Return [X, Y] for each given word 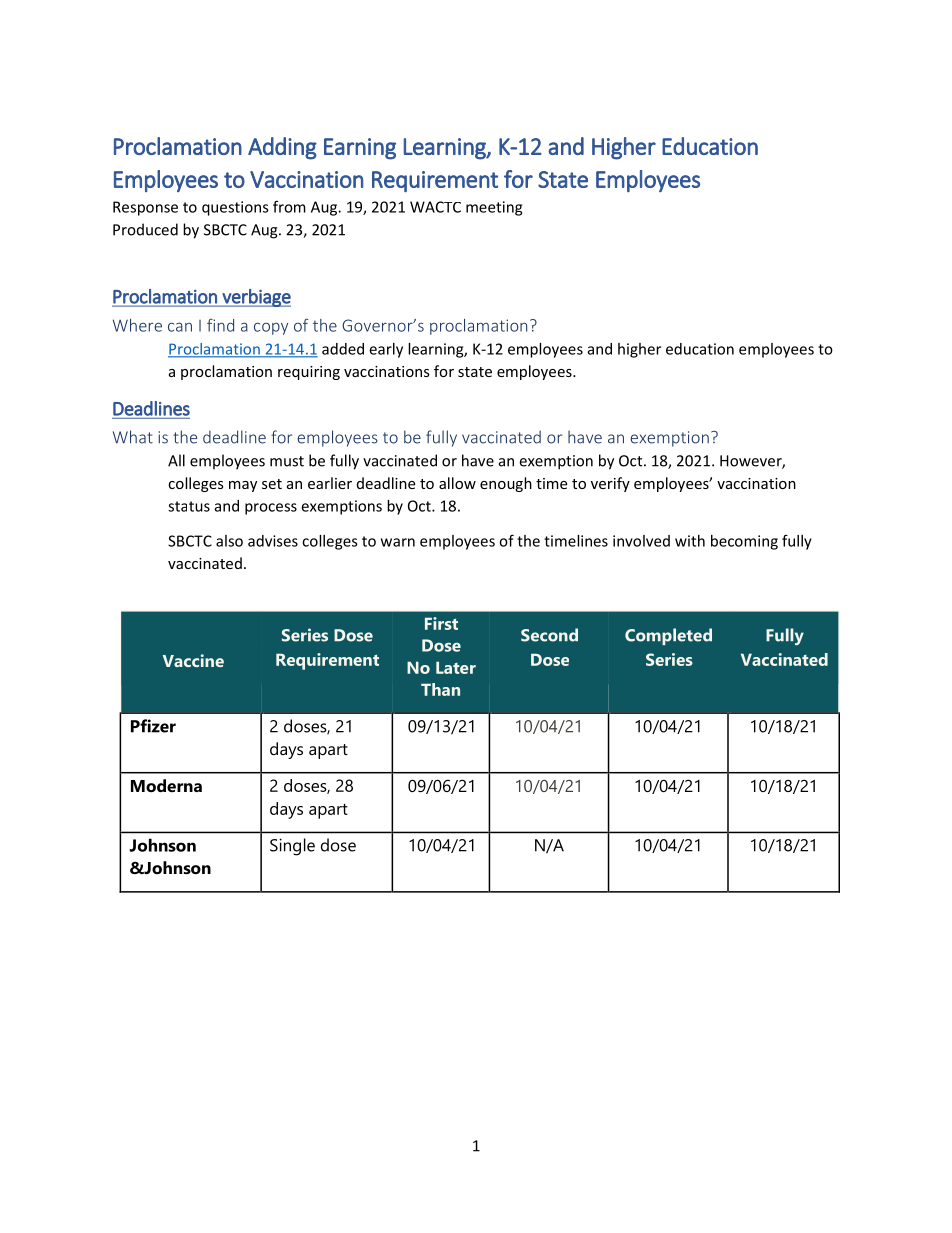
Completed [668, 636]
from [289, 206]
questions [235, 208]
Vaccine [193, 660]
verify [610, 484]
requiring [309, 373]
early [386, 350]
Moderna [166, 785]
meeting [494, 208]
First [441, 623]
